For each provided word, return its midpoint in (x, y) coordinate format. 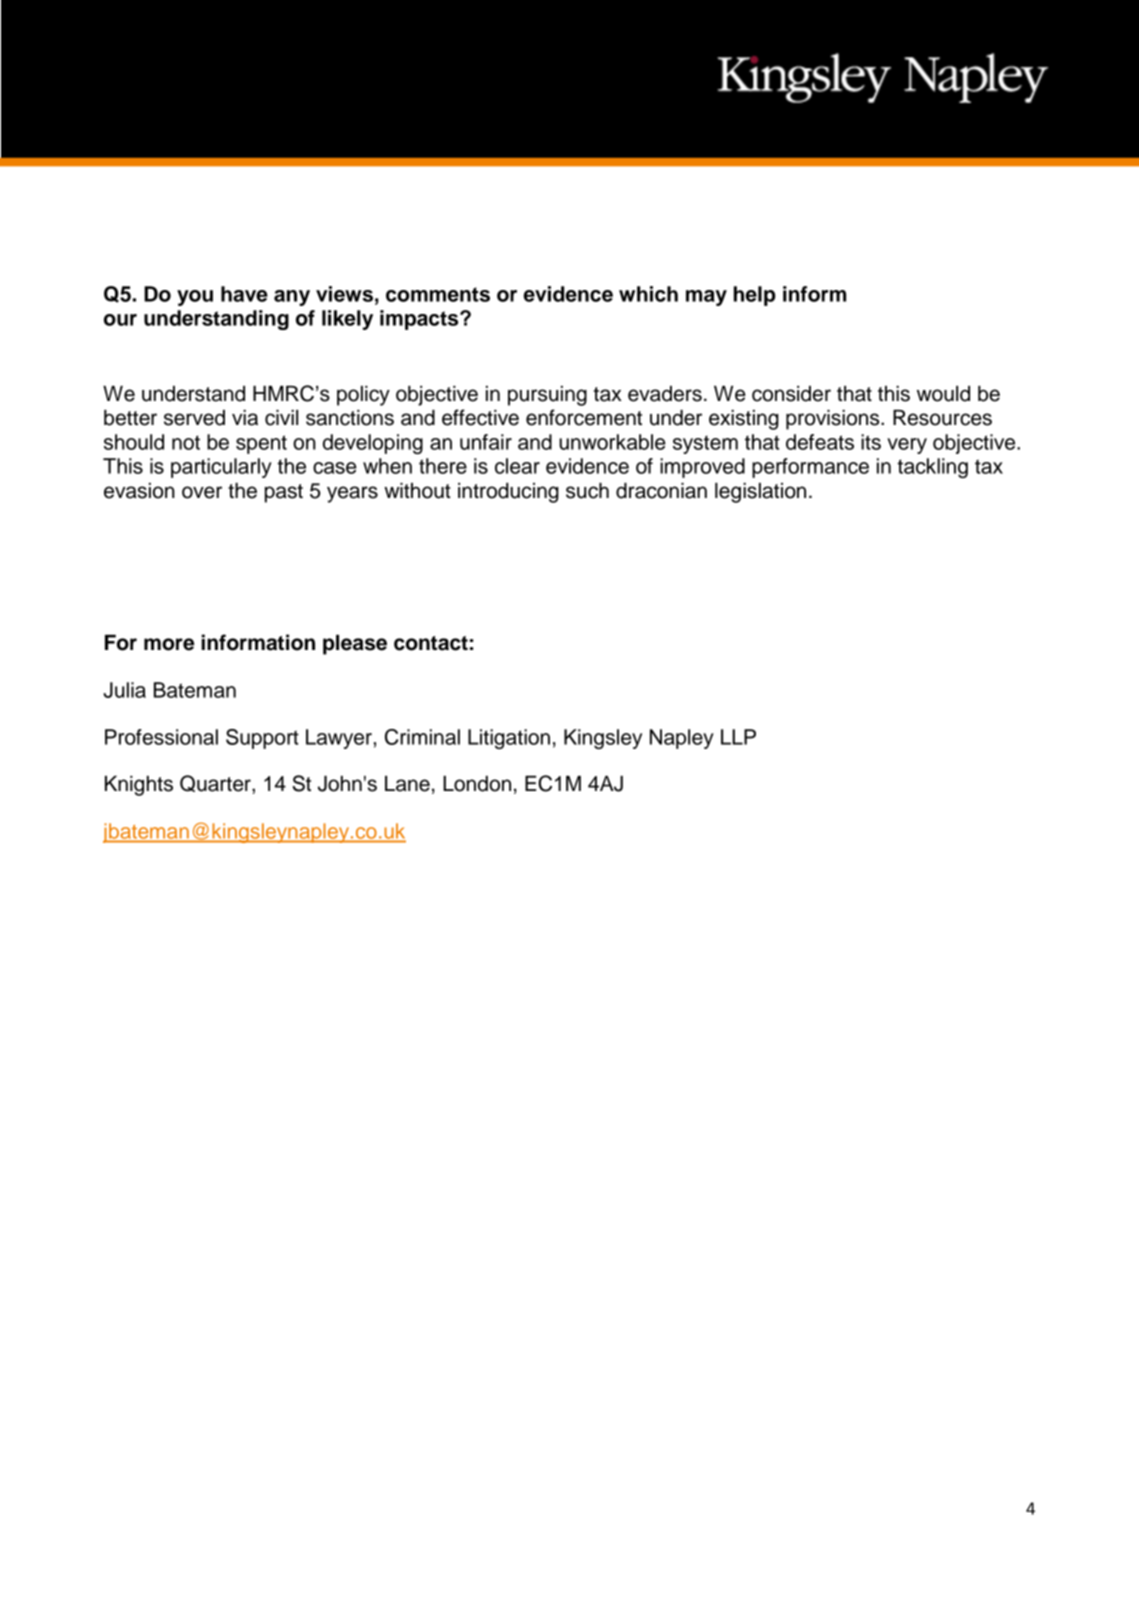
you (195, 298)
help (755, 296)
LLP (738, 737)
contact (431, 643)
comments (438, 294)
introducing (508, 493)
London (477, 784)
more (169, 644)
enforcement (584, 417)
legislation (760, 493)
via (245, 418)
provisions (834, 420)
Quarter (216, 783)
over (202, 492)
